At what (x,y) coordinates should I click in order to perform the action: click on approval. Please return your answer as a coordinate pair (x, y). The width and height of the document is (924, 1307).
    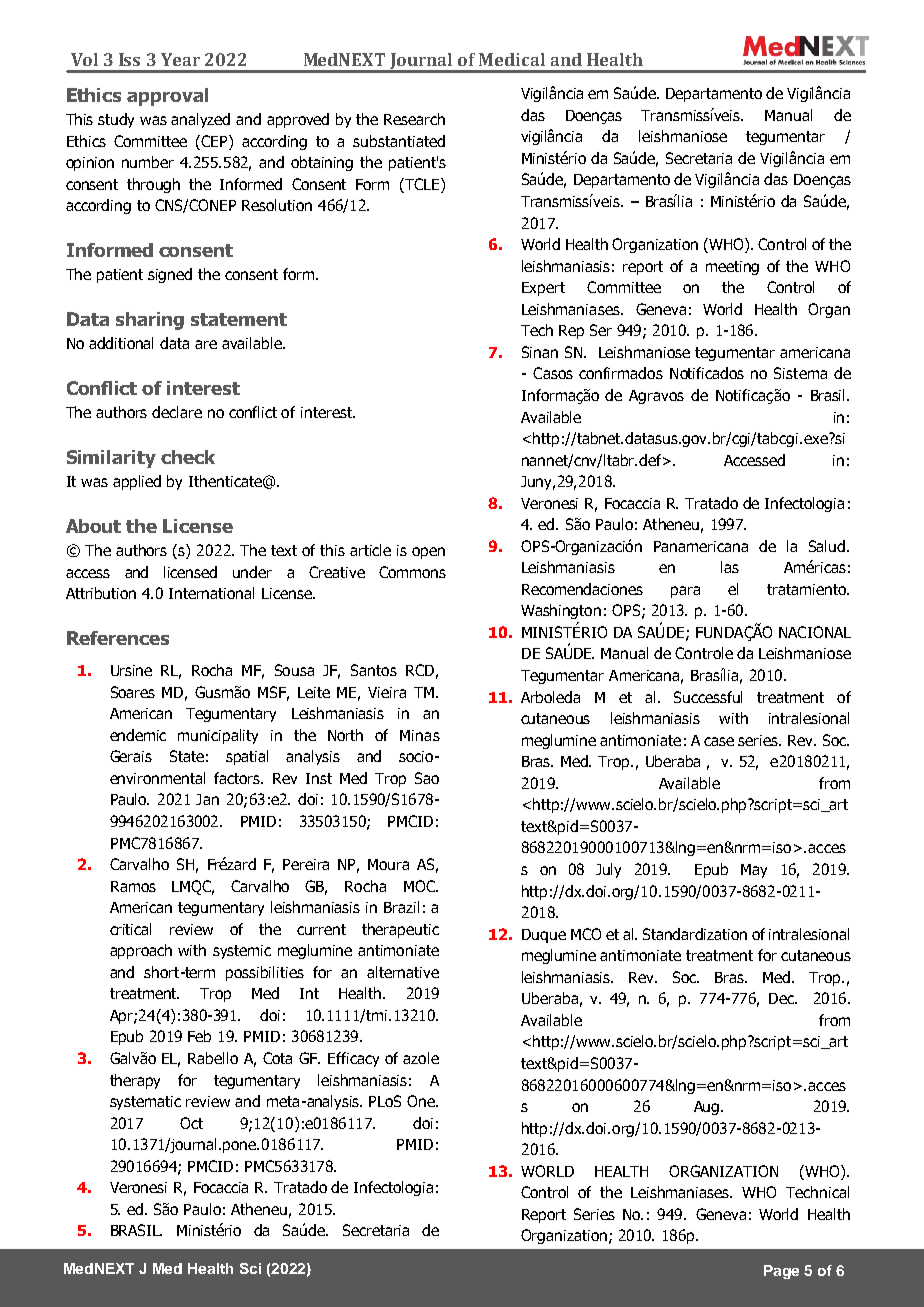
    Looking at the image, I should click on (167, 97).
